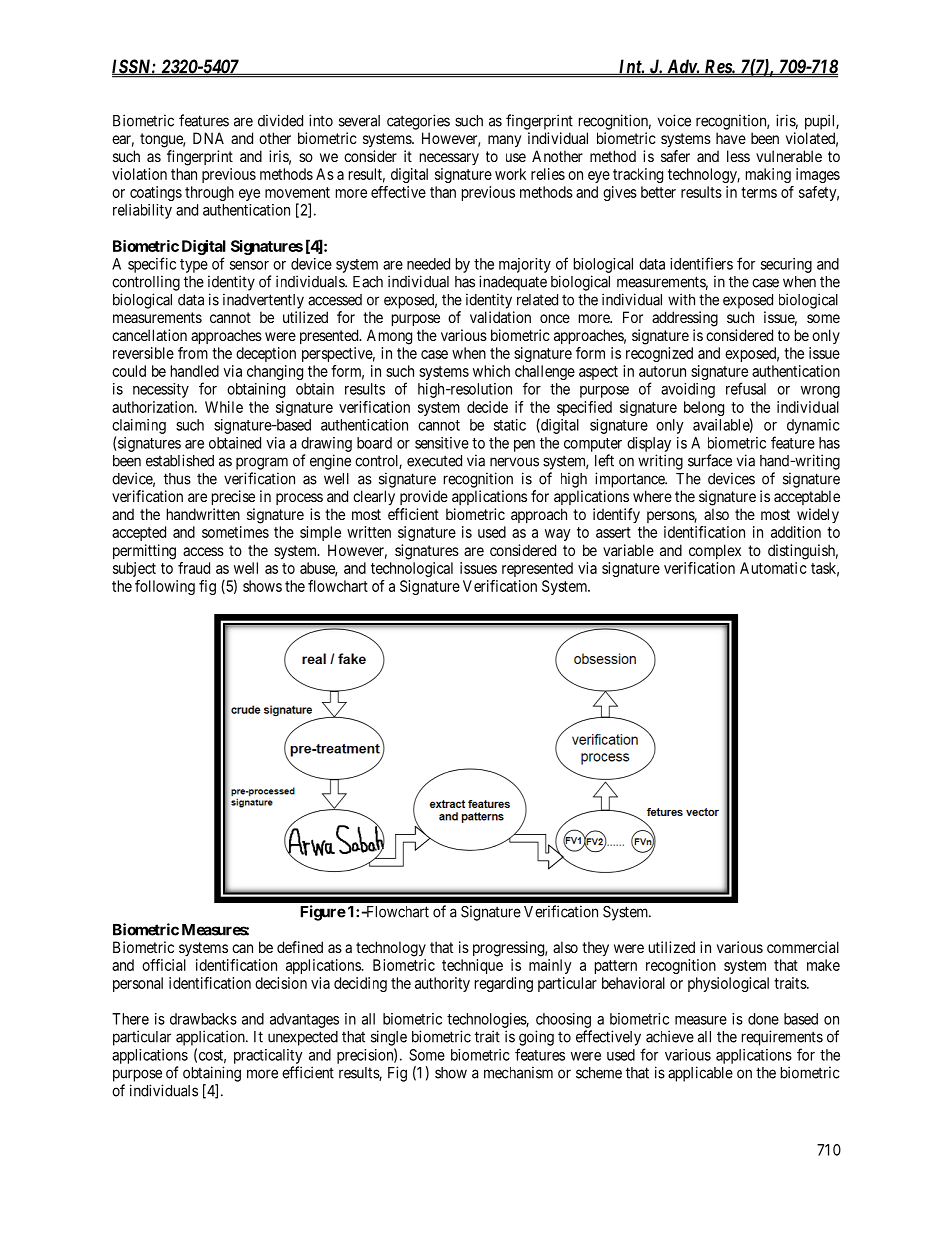 This image has height=1233, width=952. What do you see at coordinates (773, 568) in the image?
I see `Automatic` at bounding box center [773, 568].
